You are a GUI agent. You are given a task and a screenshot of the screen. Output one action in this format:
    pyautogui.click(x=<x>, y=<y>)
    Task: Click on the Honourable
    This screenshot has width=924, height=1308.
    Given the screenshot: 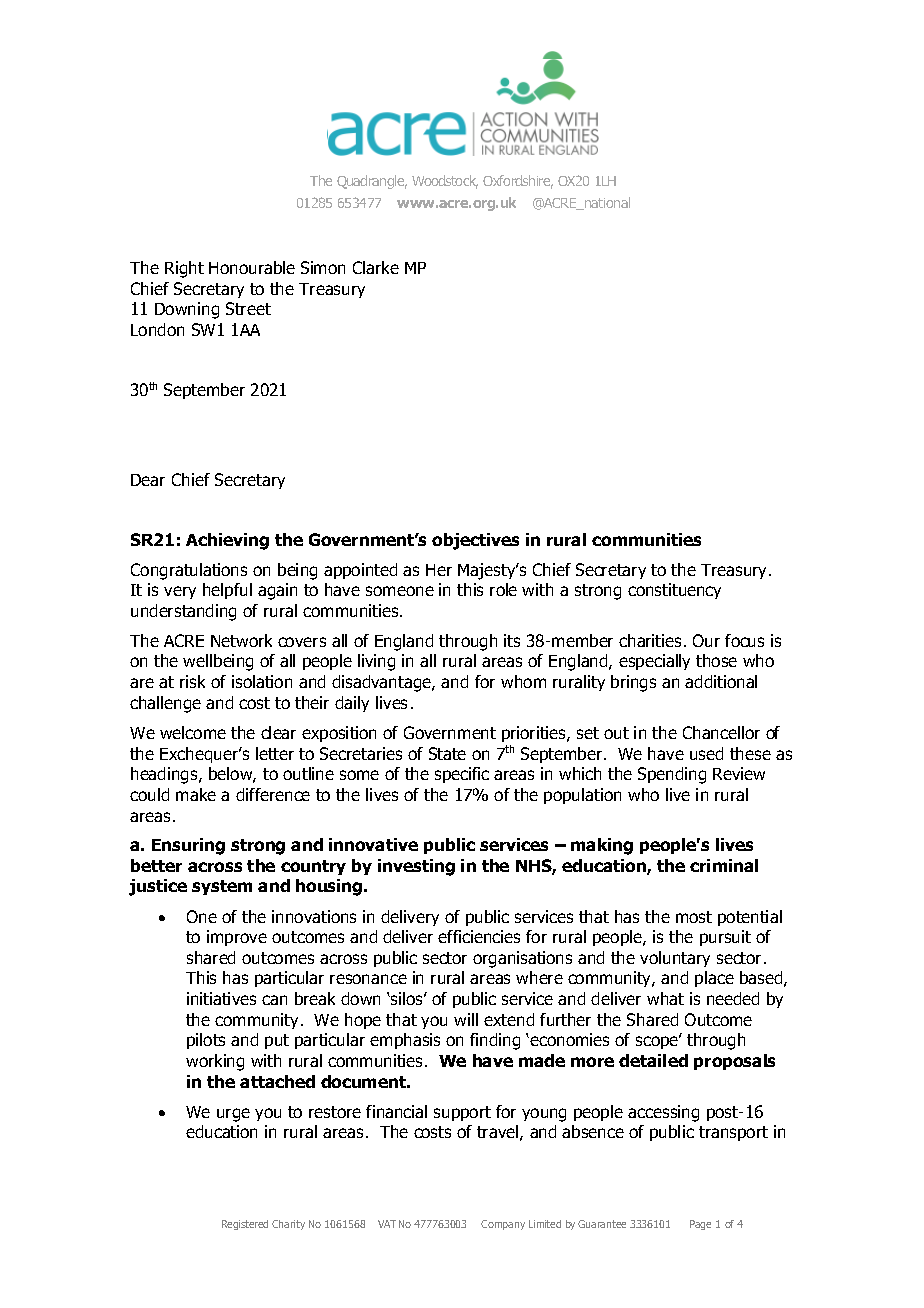 What is the action you would take?
    pyautogui.click(x=252, y=267)
